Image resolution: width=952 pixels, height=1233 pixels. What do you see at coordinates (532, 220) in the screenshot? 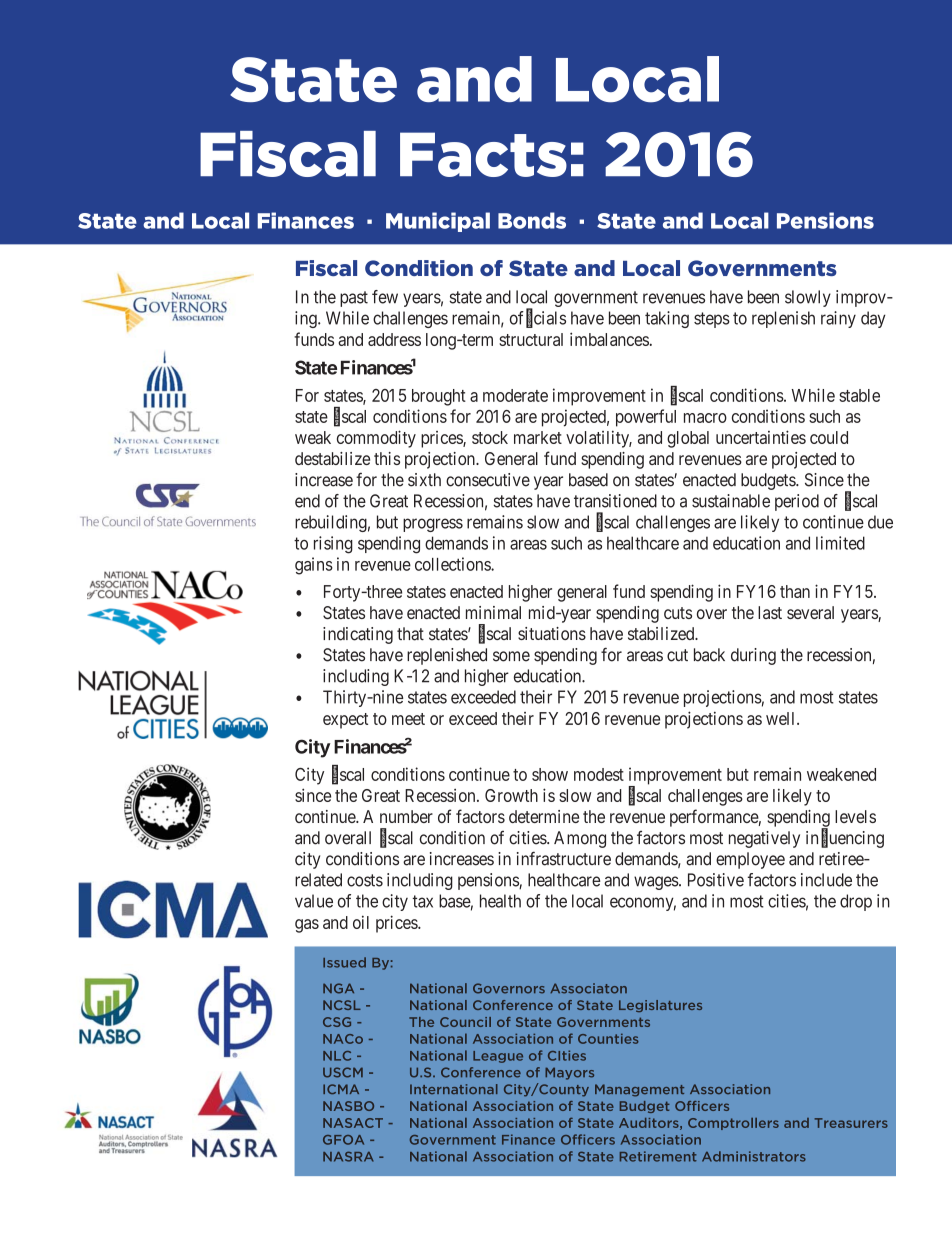
I see `Bonds` at bounding box center [532, 220].
